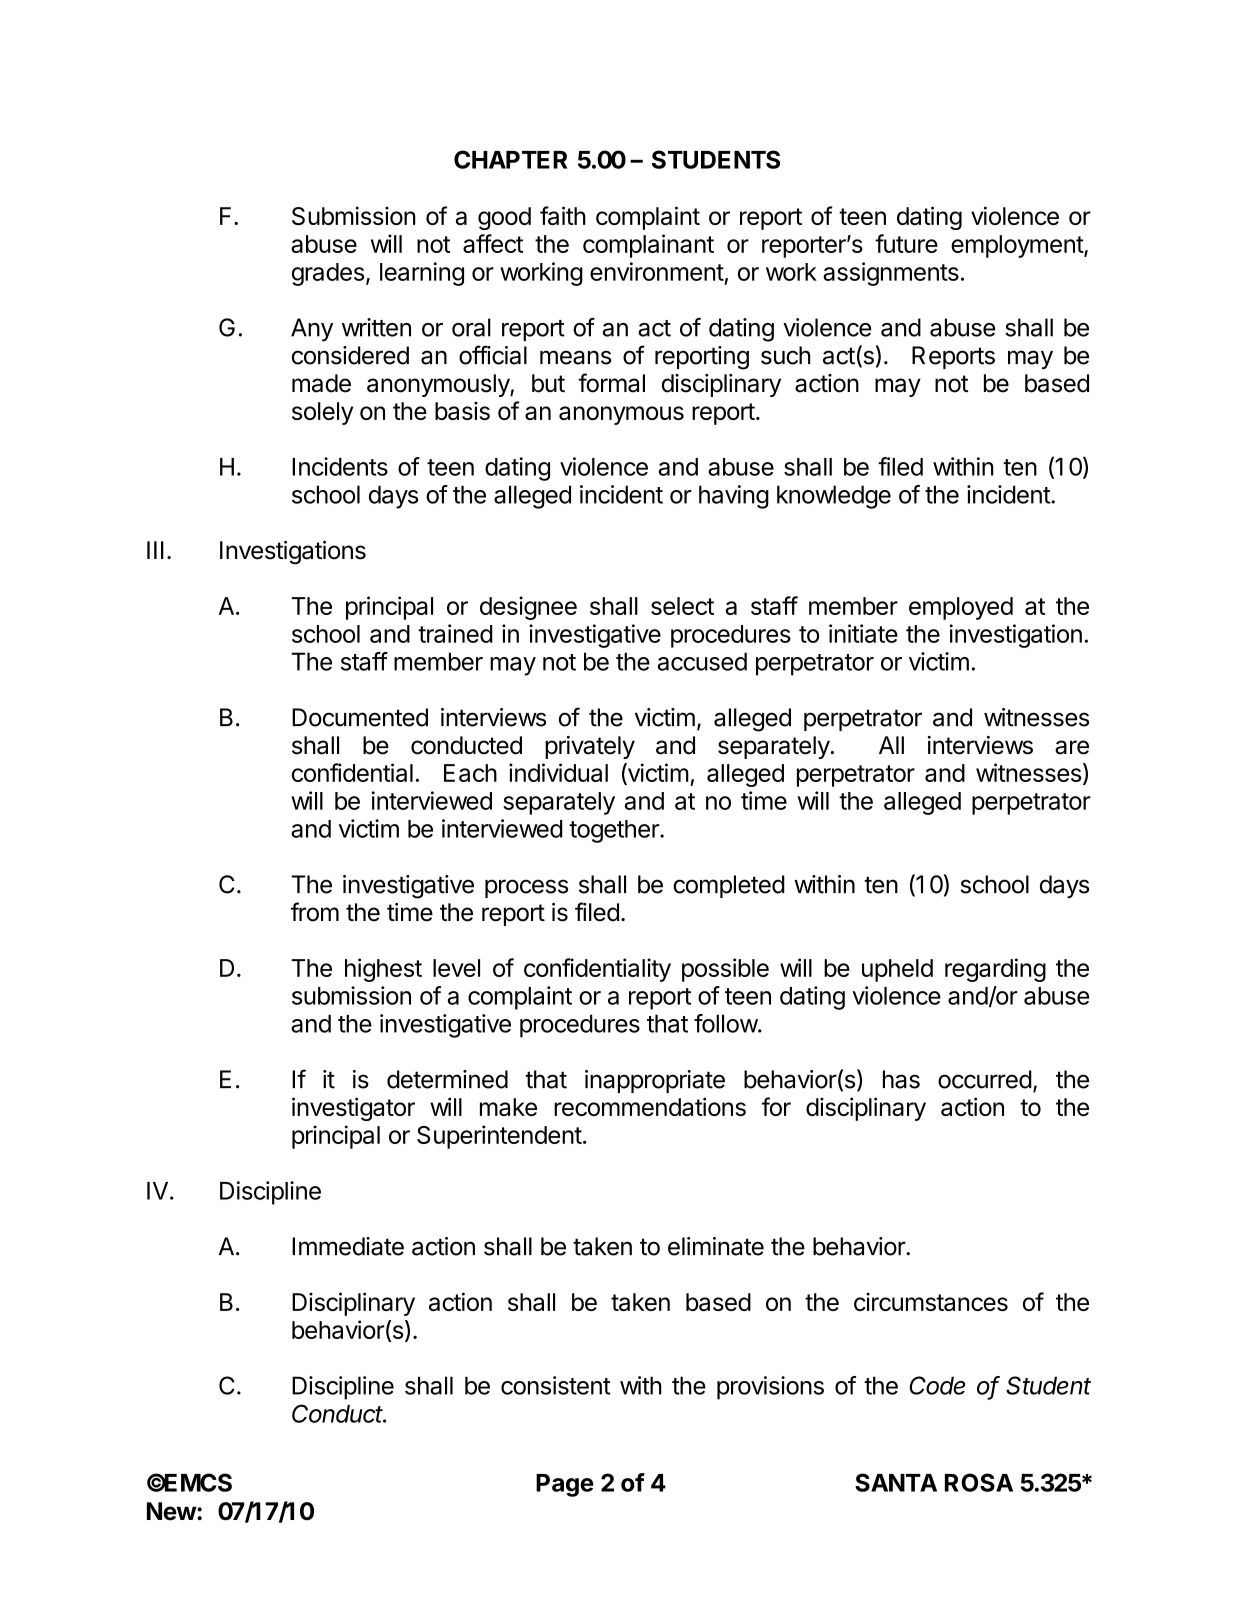 The height and width of the screenshot is (1598, 1235). I want to click on future, so click(906, 243).
